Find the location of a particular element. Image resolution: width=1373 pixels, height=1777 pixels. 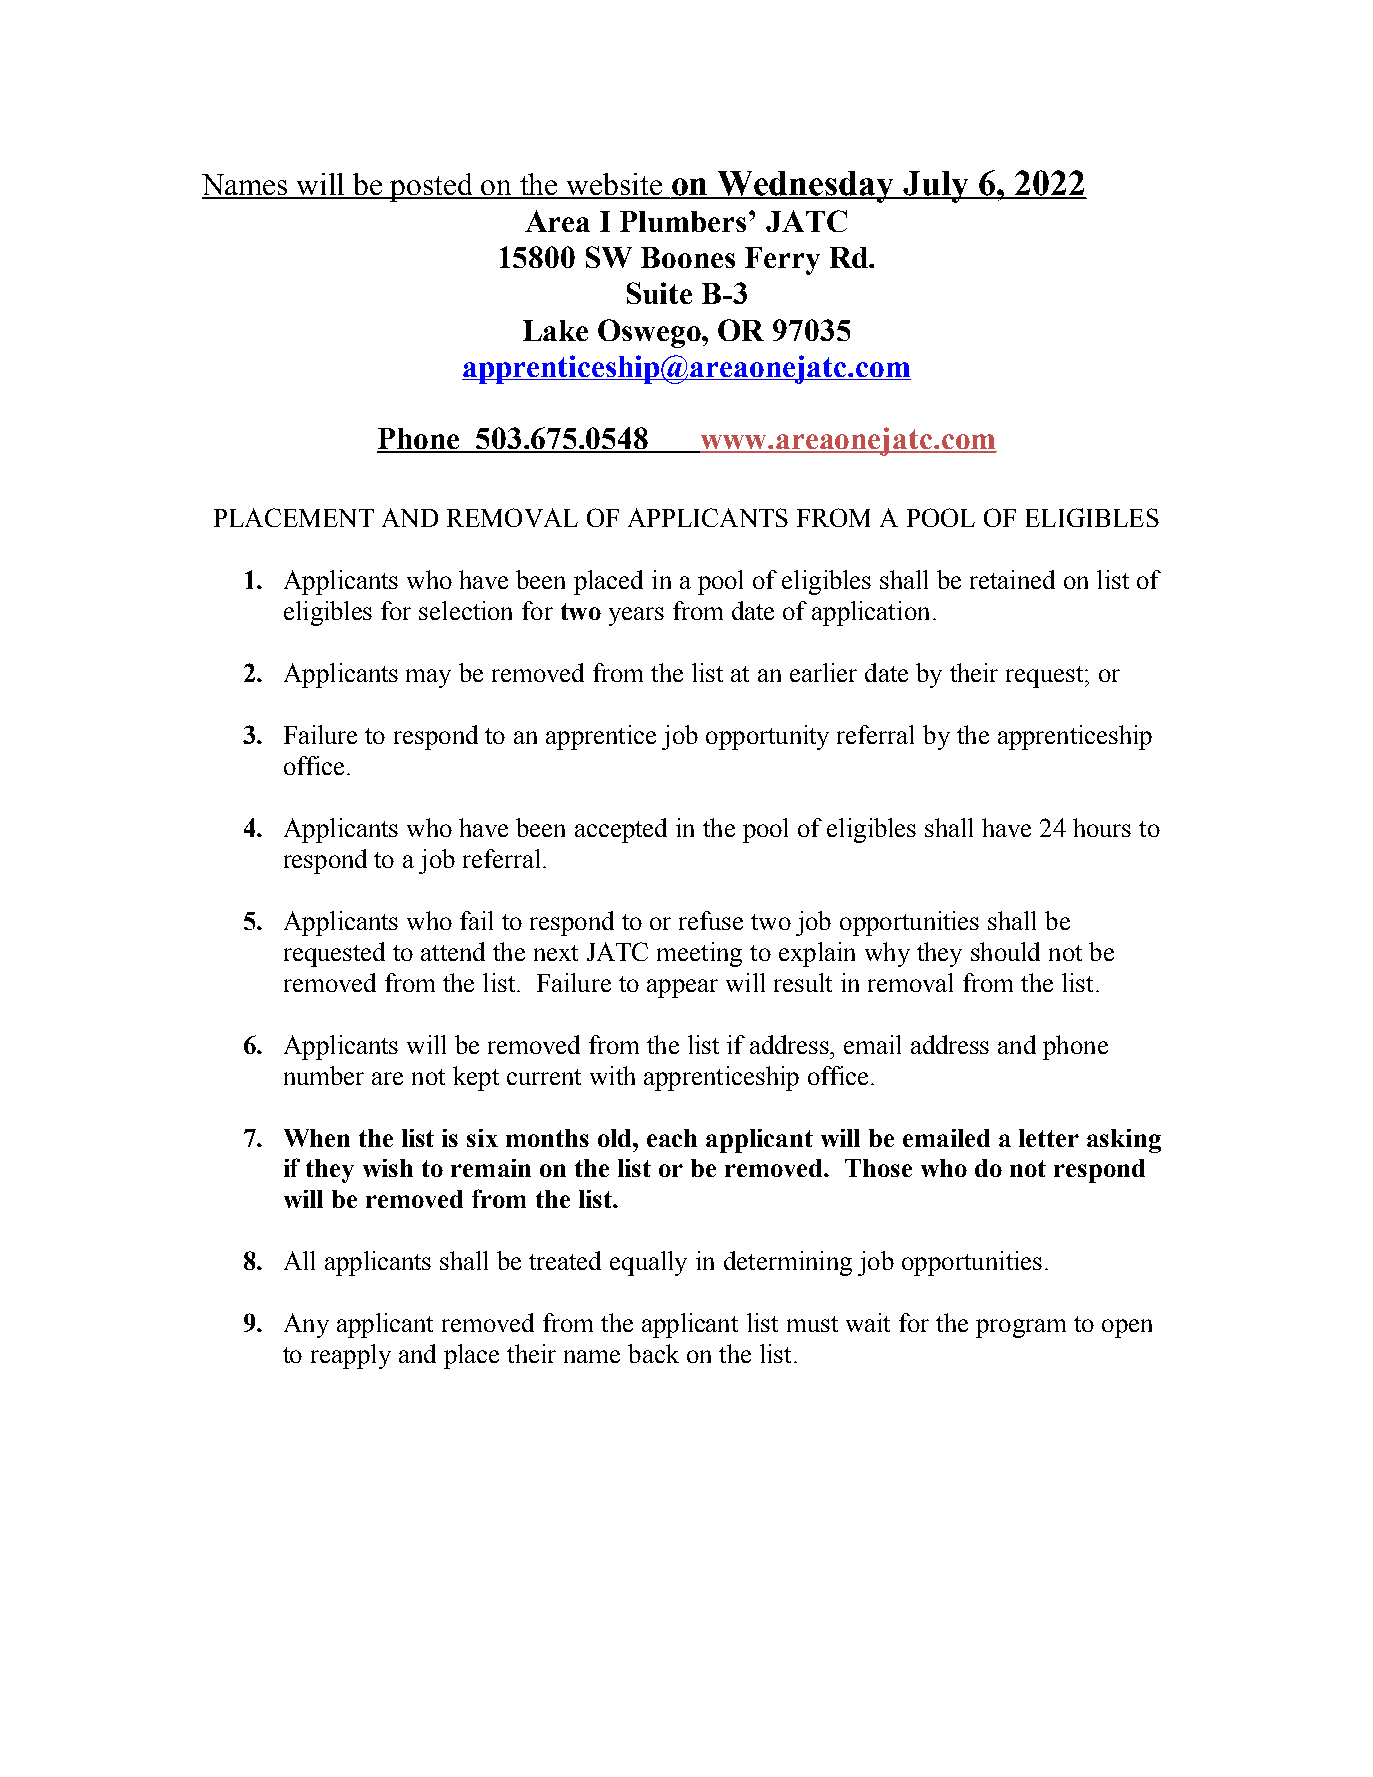

reapply is located at coordinates (351, 1356).
